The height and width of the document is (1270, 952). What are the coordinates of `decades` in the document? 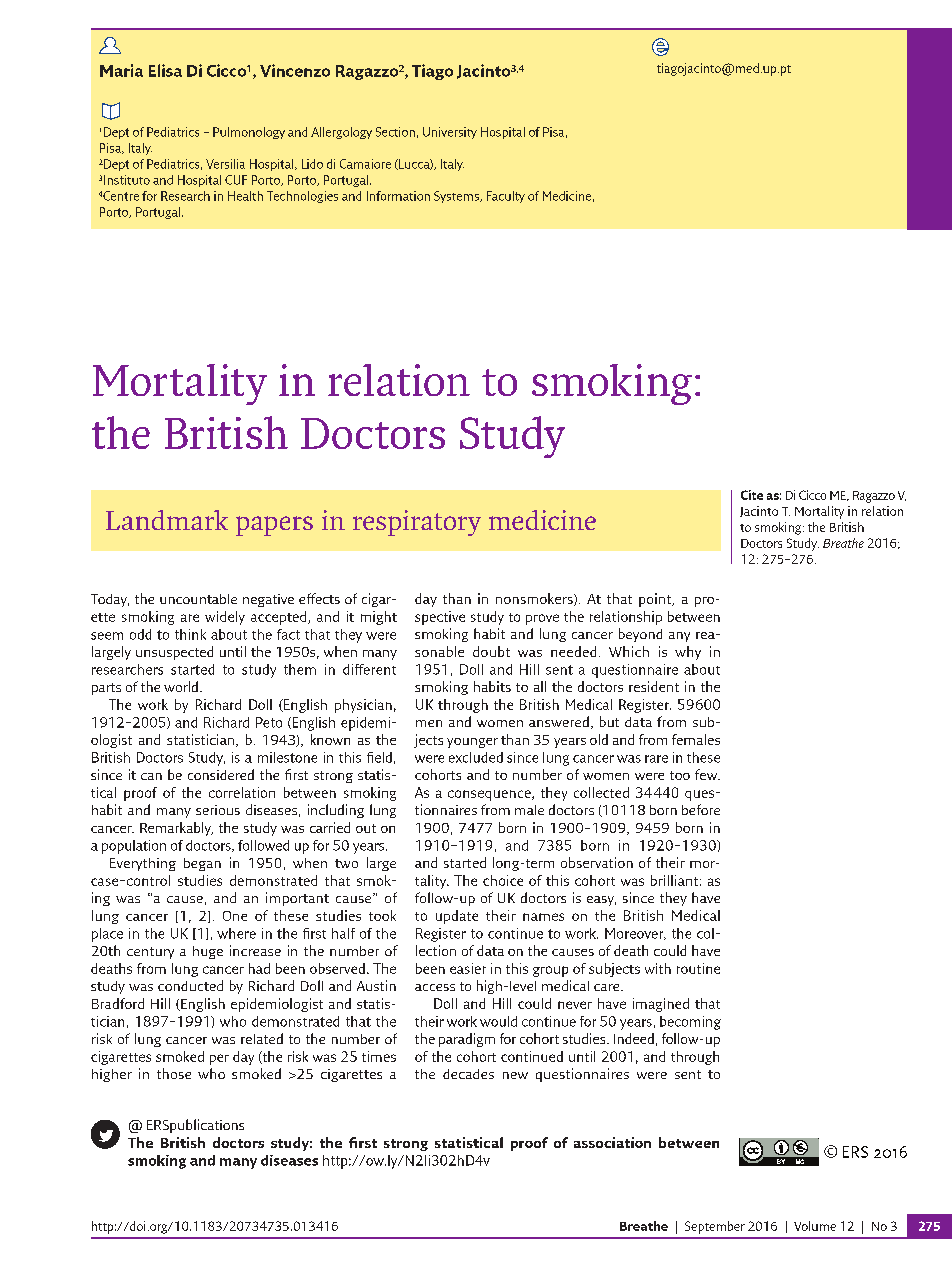 It's located at (468, 1074).
